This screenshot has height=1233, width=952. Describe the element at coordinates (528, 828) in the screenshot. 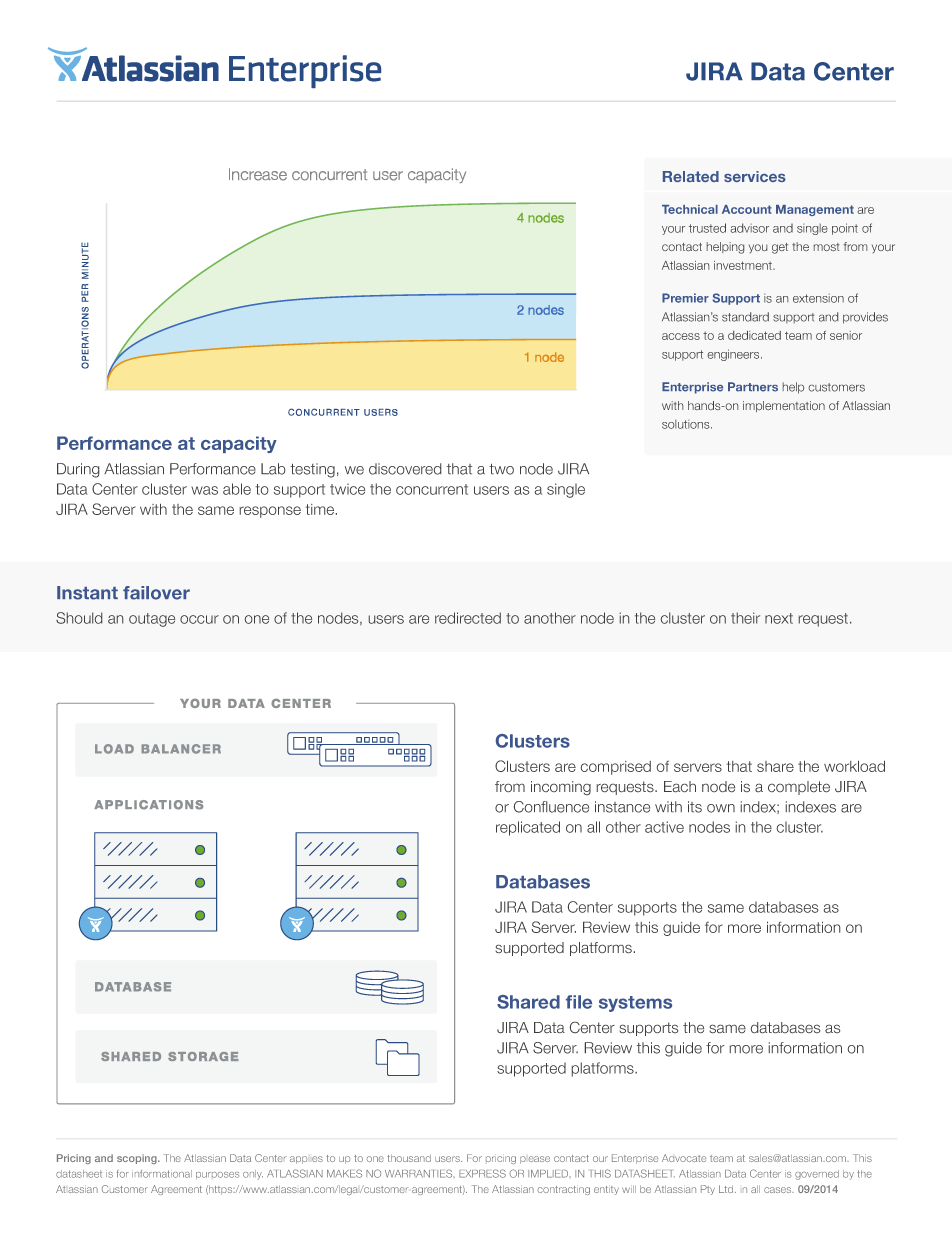

I see `replicated` at that location.
